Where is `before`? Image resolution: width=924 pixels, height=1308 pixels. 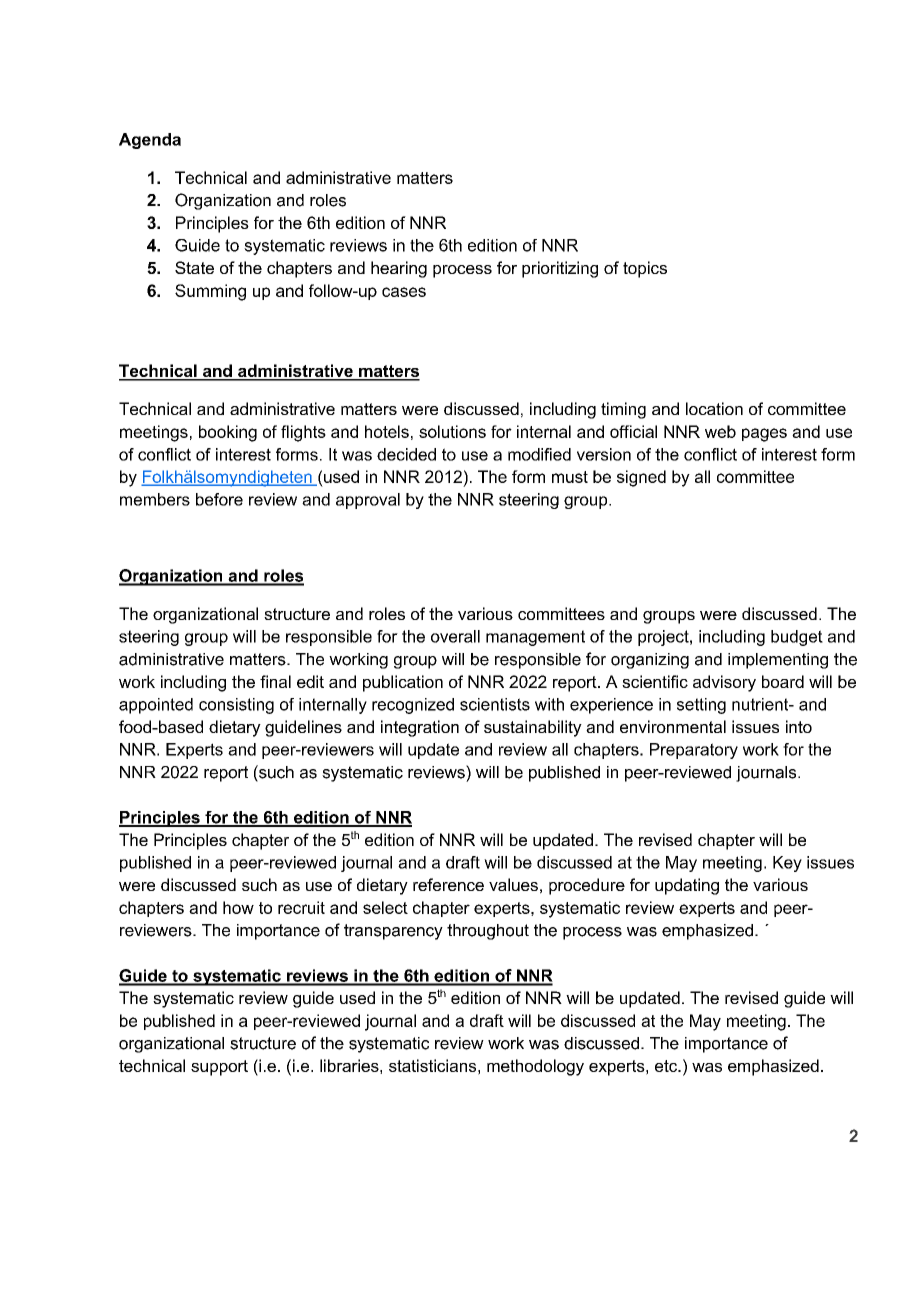 before is located at coordinates (219, 499).
